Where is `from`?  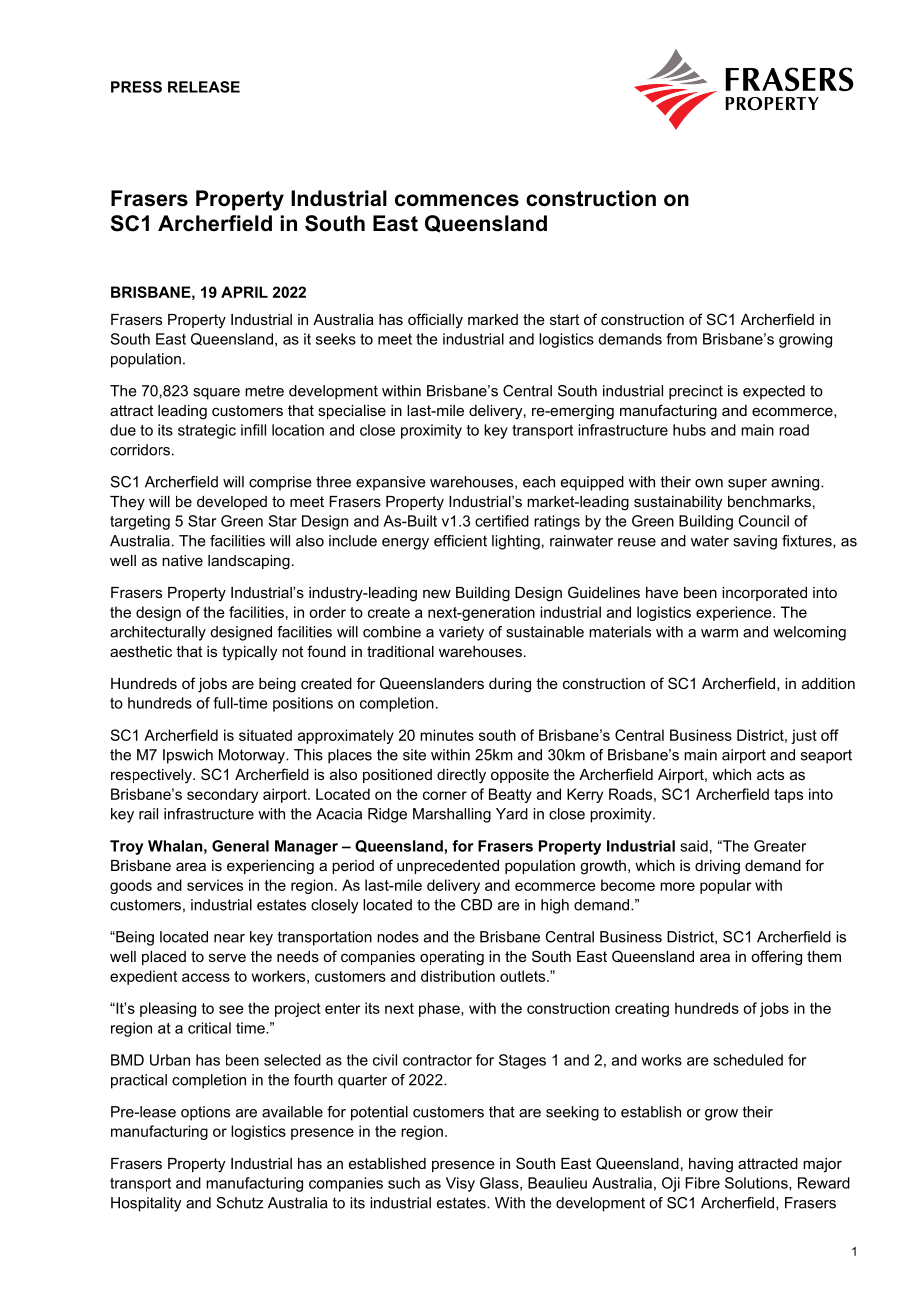 from is located at coordinates (681, 339).
